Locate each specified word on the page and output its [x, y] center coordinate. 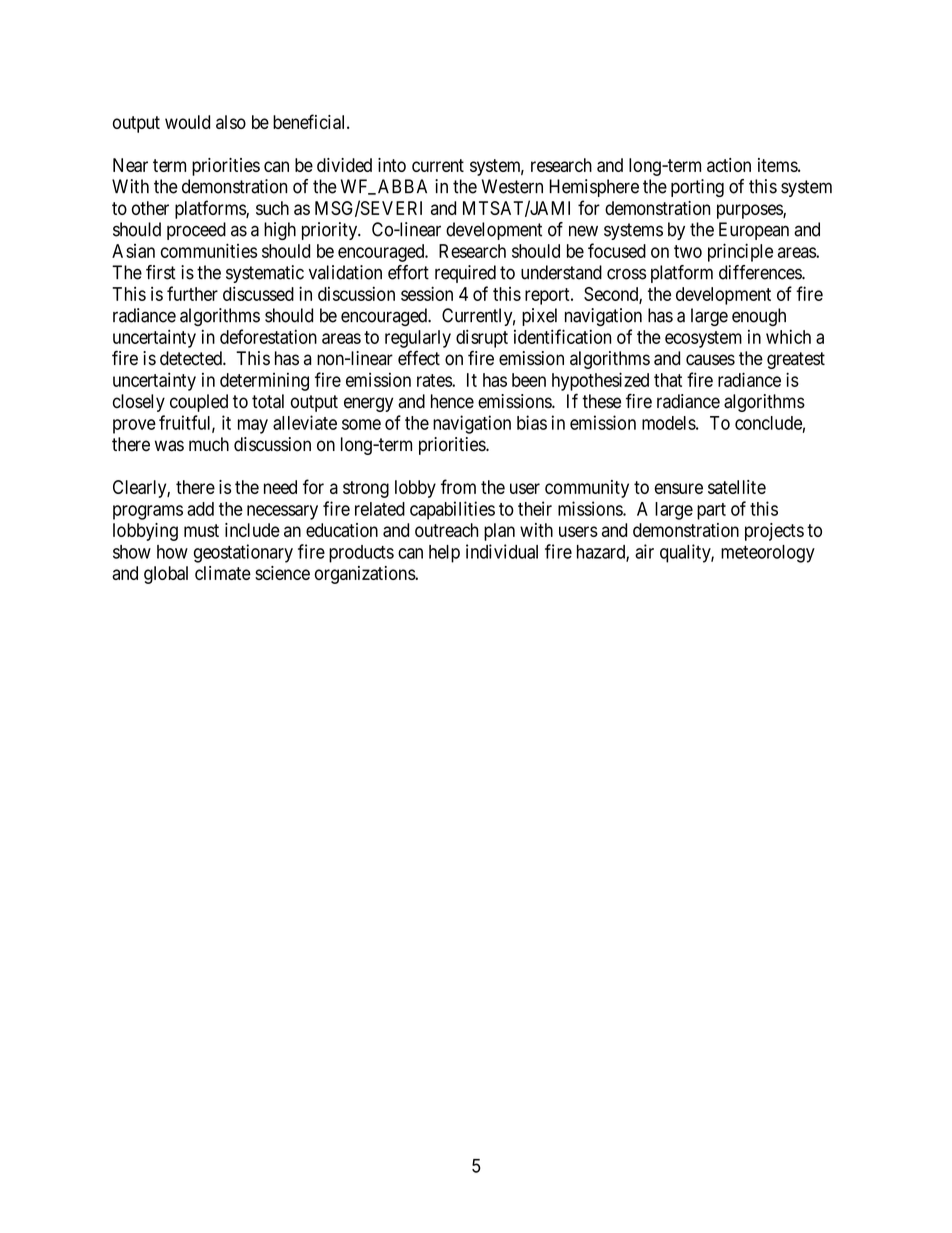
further [192, 293]
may [253, 426]
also [231, 122]
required [465, 274]
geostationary [243, 553]
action [729, 165]
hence [452, 401]
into [392, 165]
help [444, 554]
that [668, 380]
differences [761, 272]
